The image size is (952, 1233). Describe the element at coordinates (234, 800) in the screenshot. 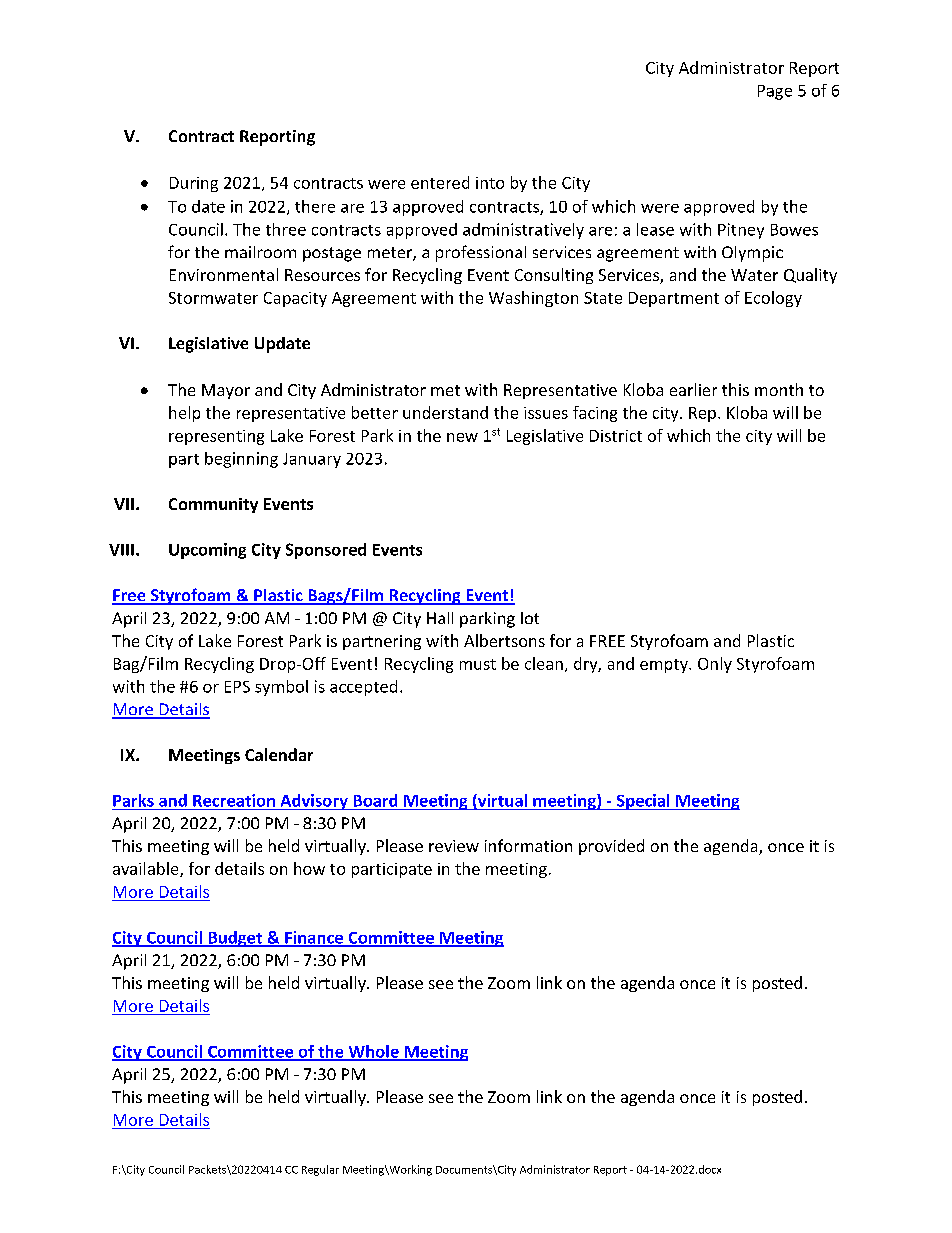

I see `Recreation` at that location.
